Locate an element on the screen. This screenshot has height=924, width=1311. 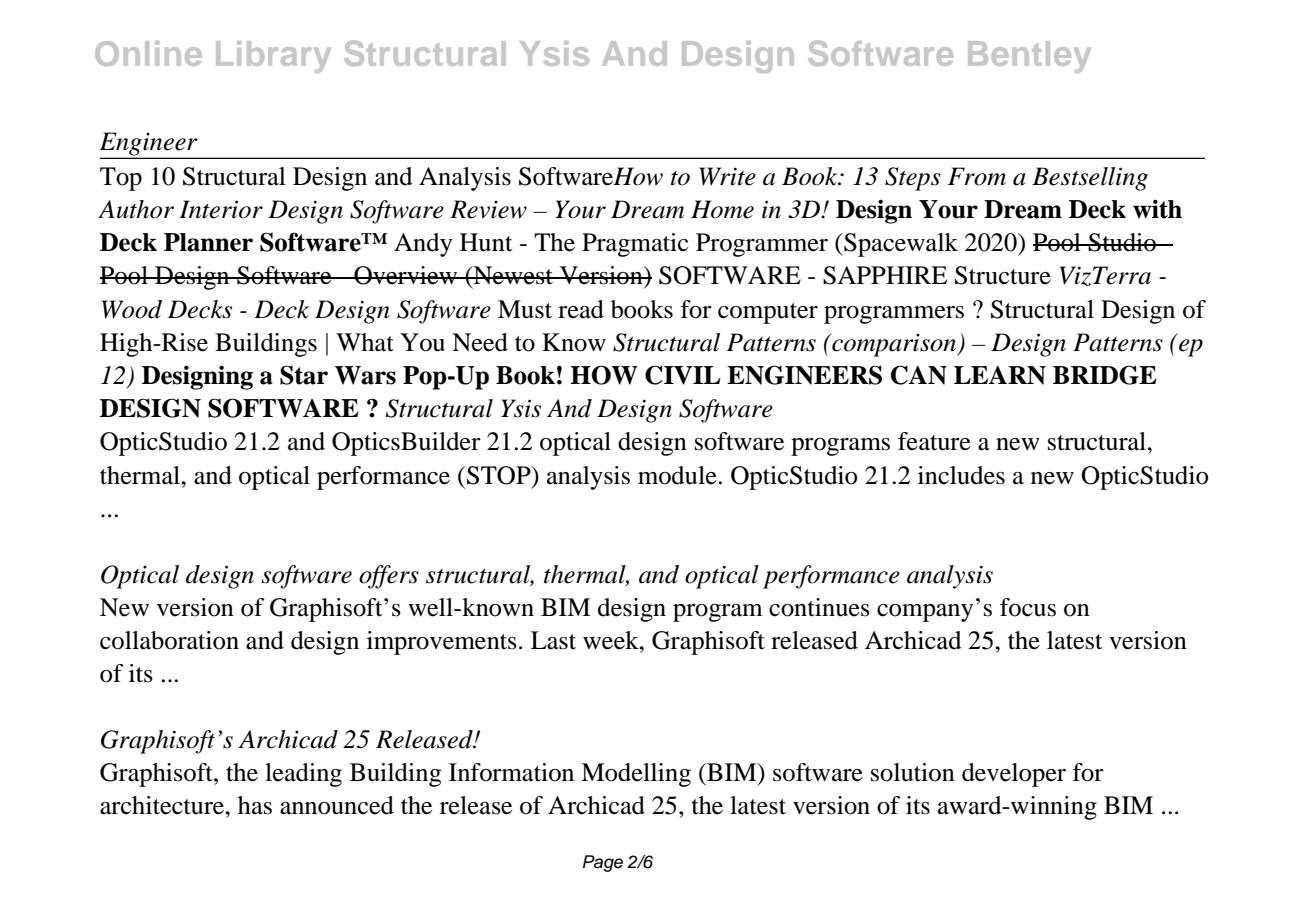
Structure is located at coordinates (1003, 275).
